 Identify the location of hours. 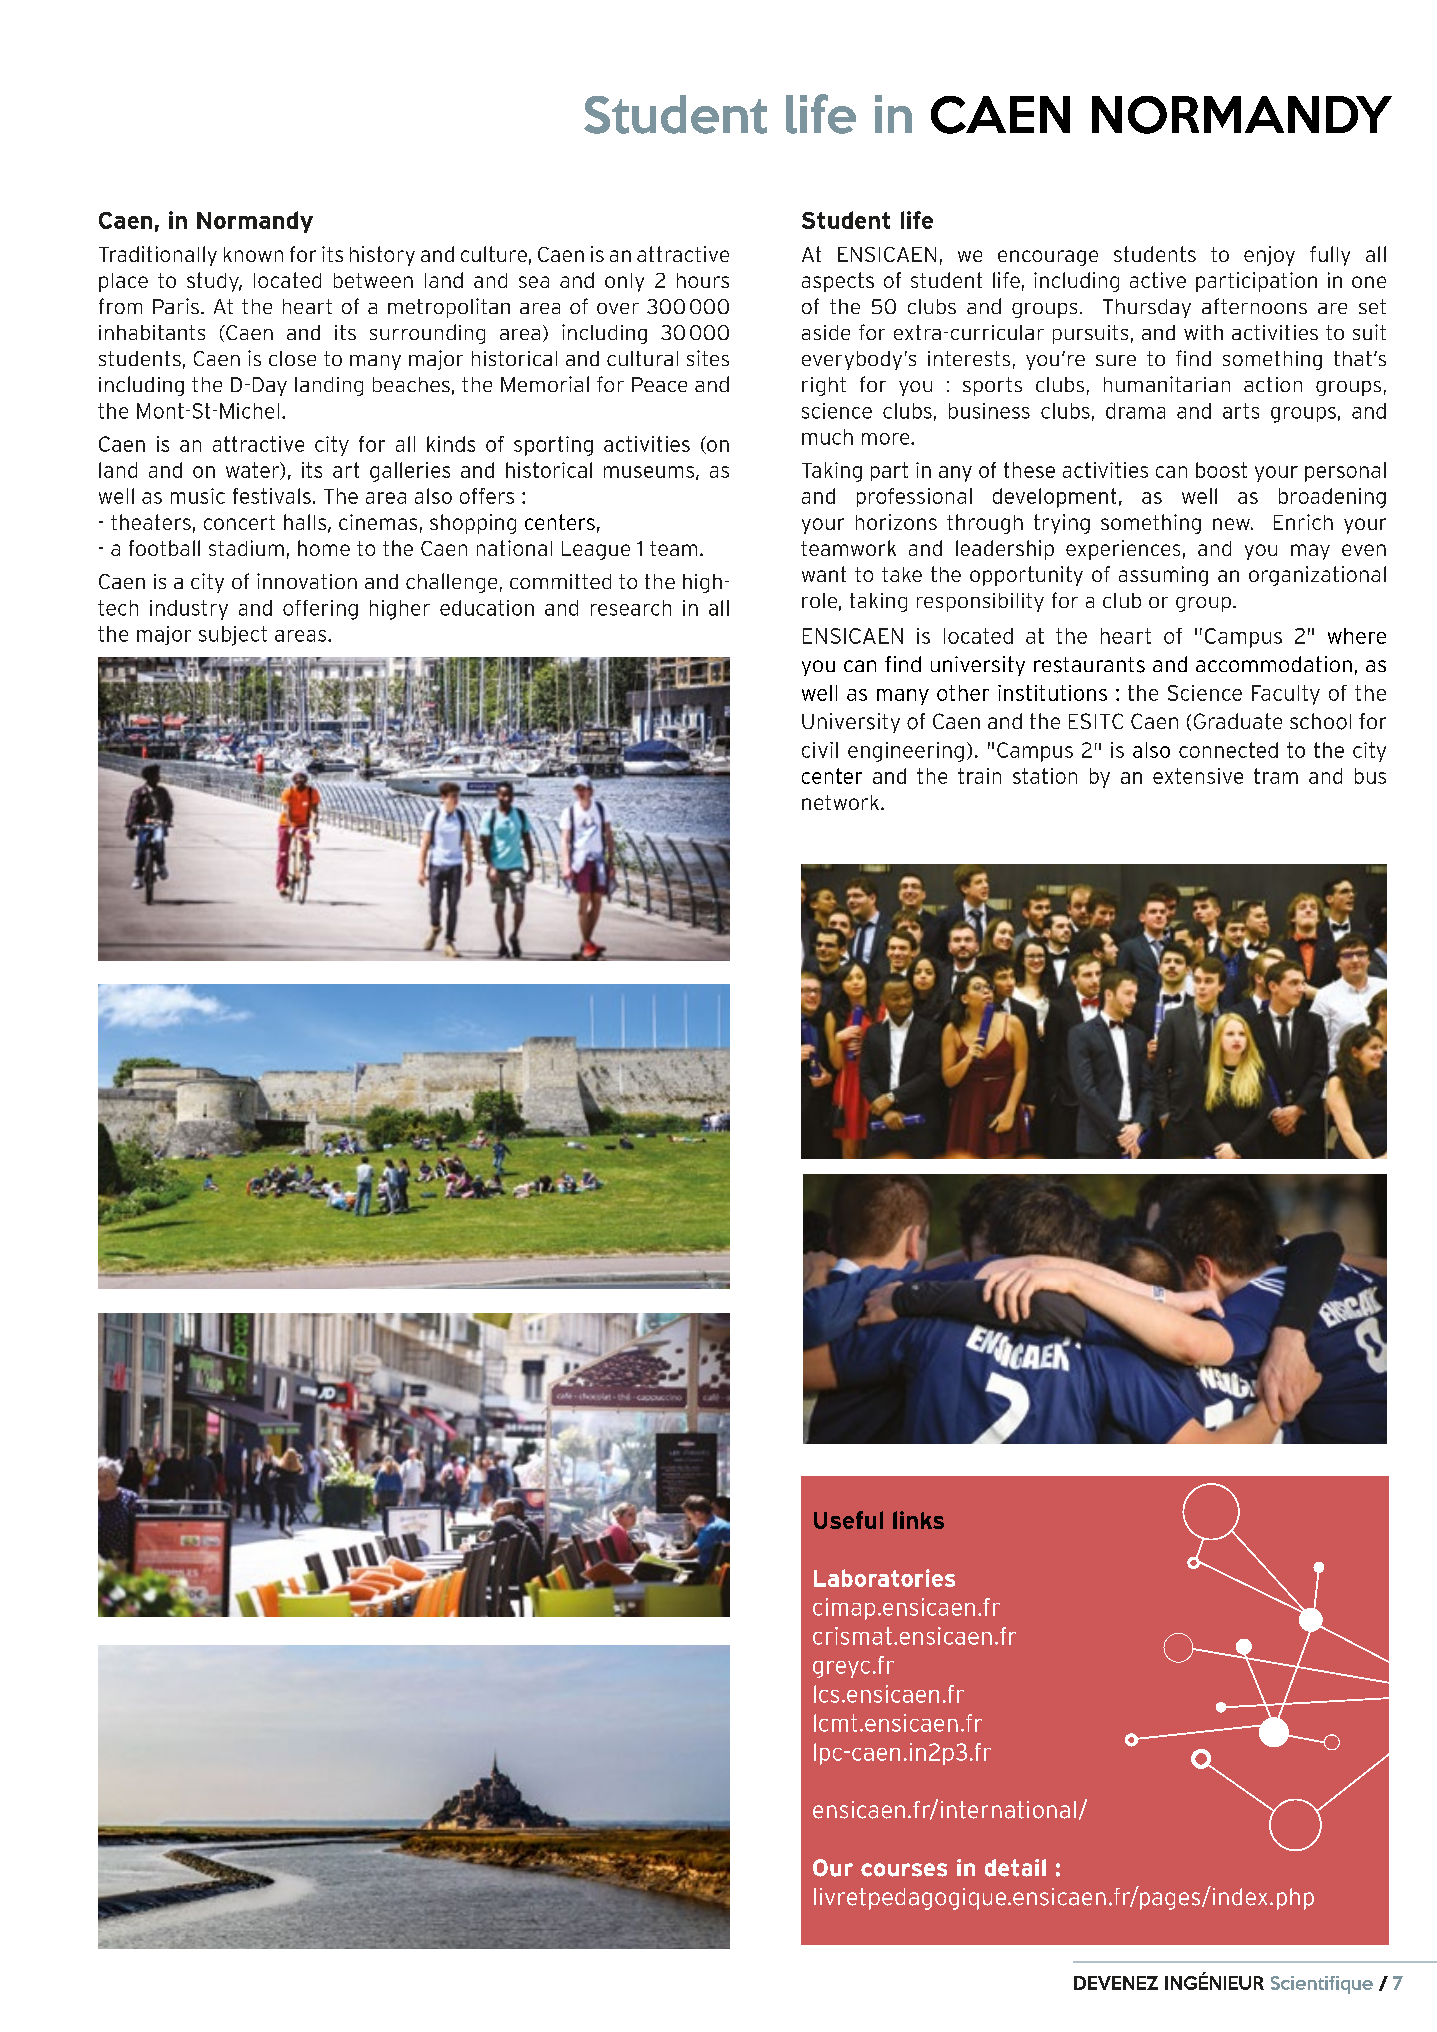
(703, 280).
